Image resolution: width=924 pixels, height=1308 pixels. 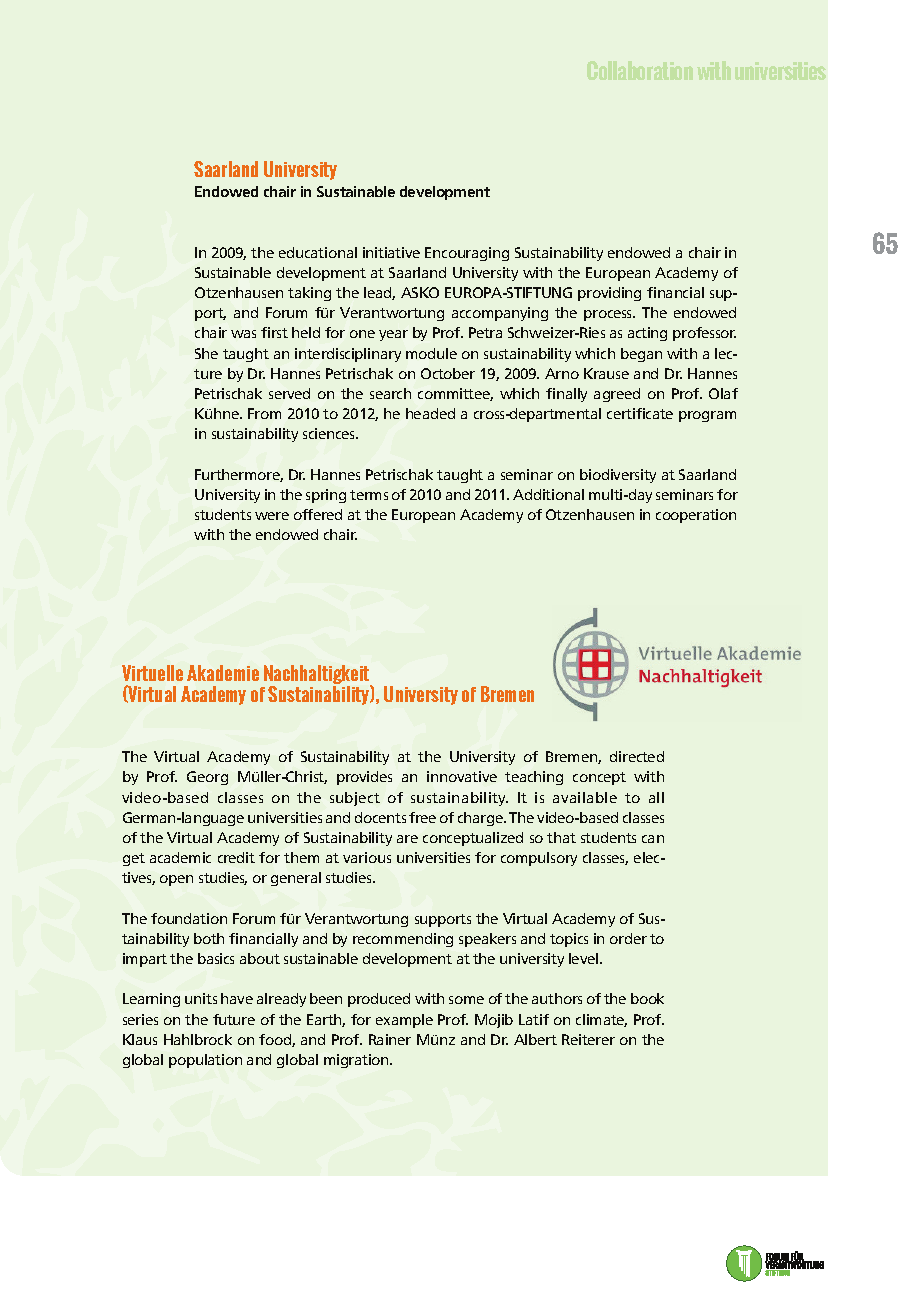 I want to click on terms, so click(x=369, y=495).
